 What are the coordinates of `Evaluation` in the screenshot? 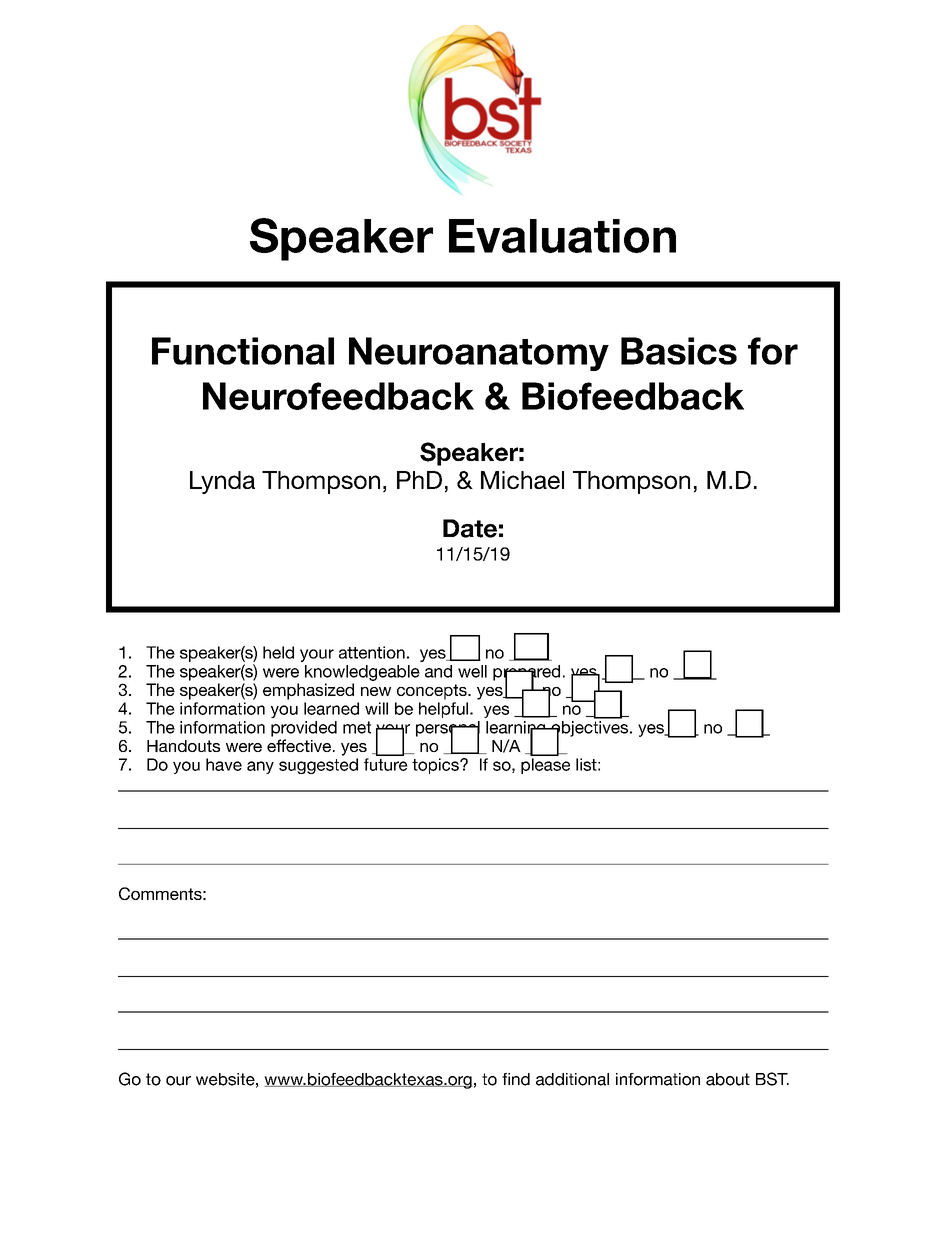 It's located at (562, 236).
